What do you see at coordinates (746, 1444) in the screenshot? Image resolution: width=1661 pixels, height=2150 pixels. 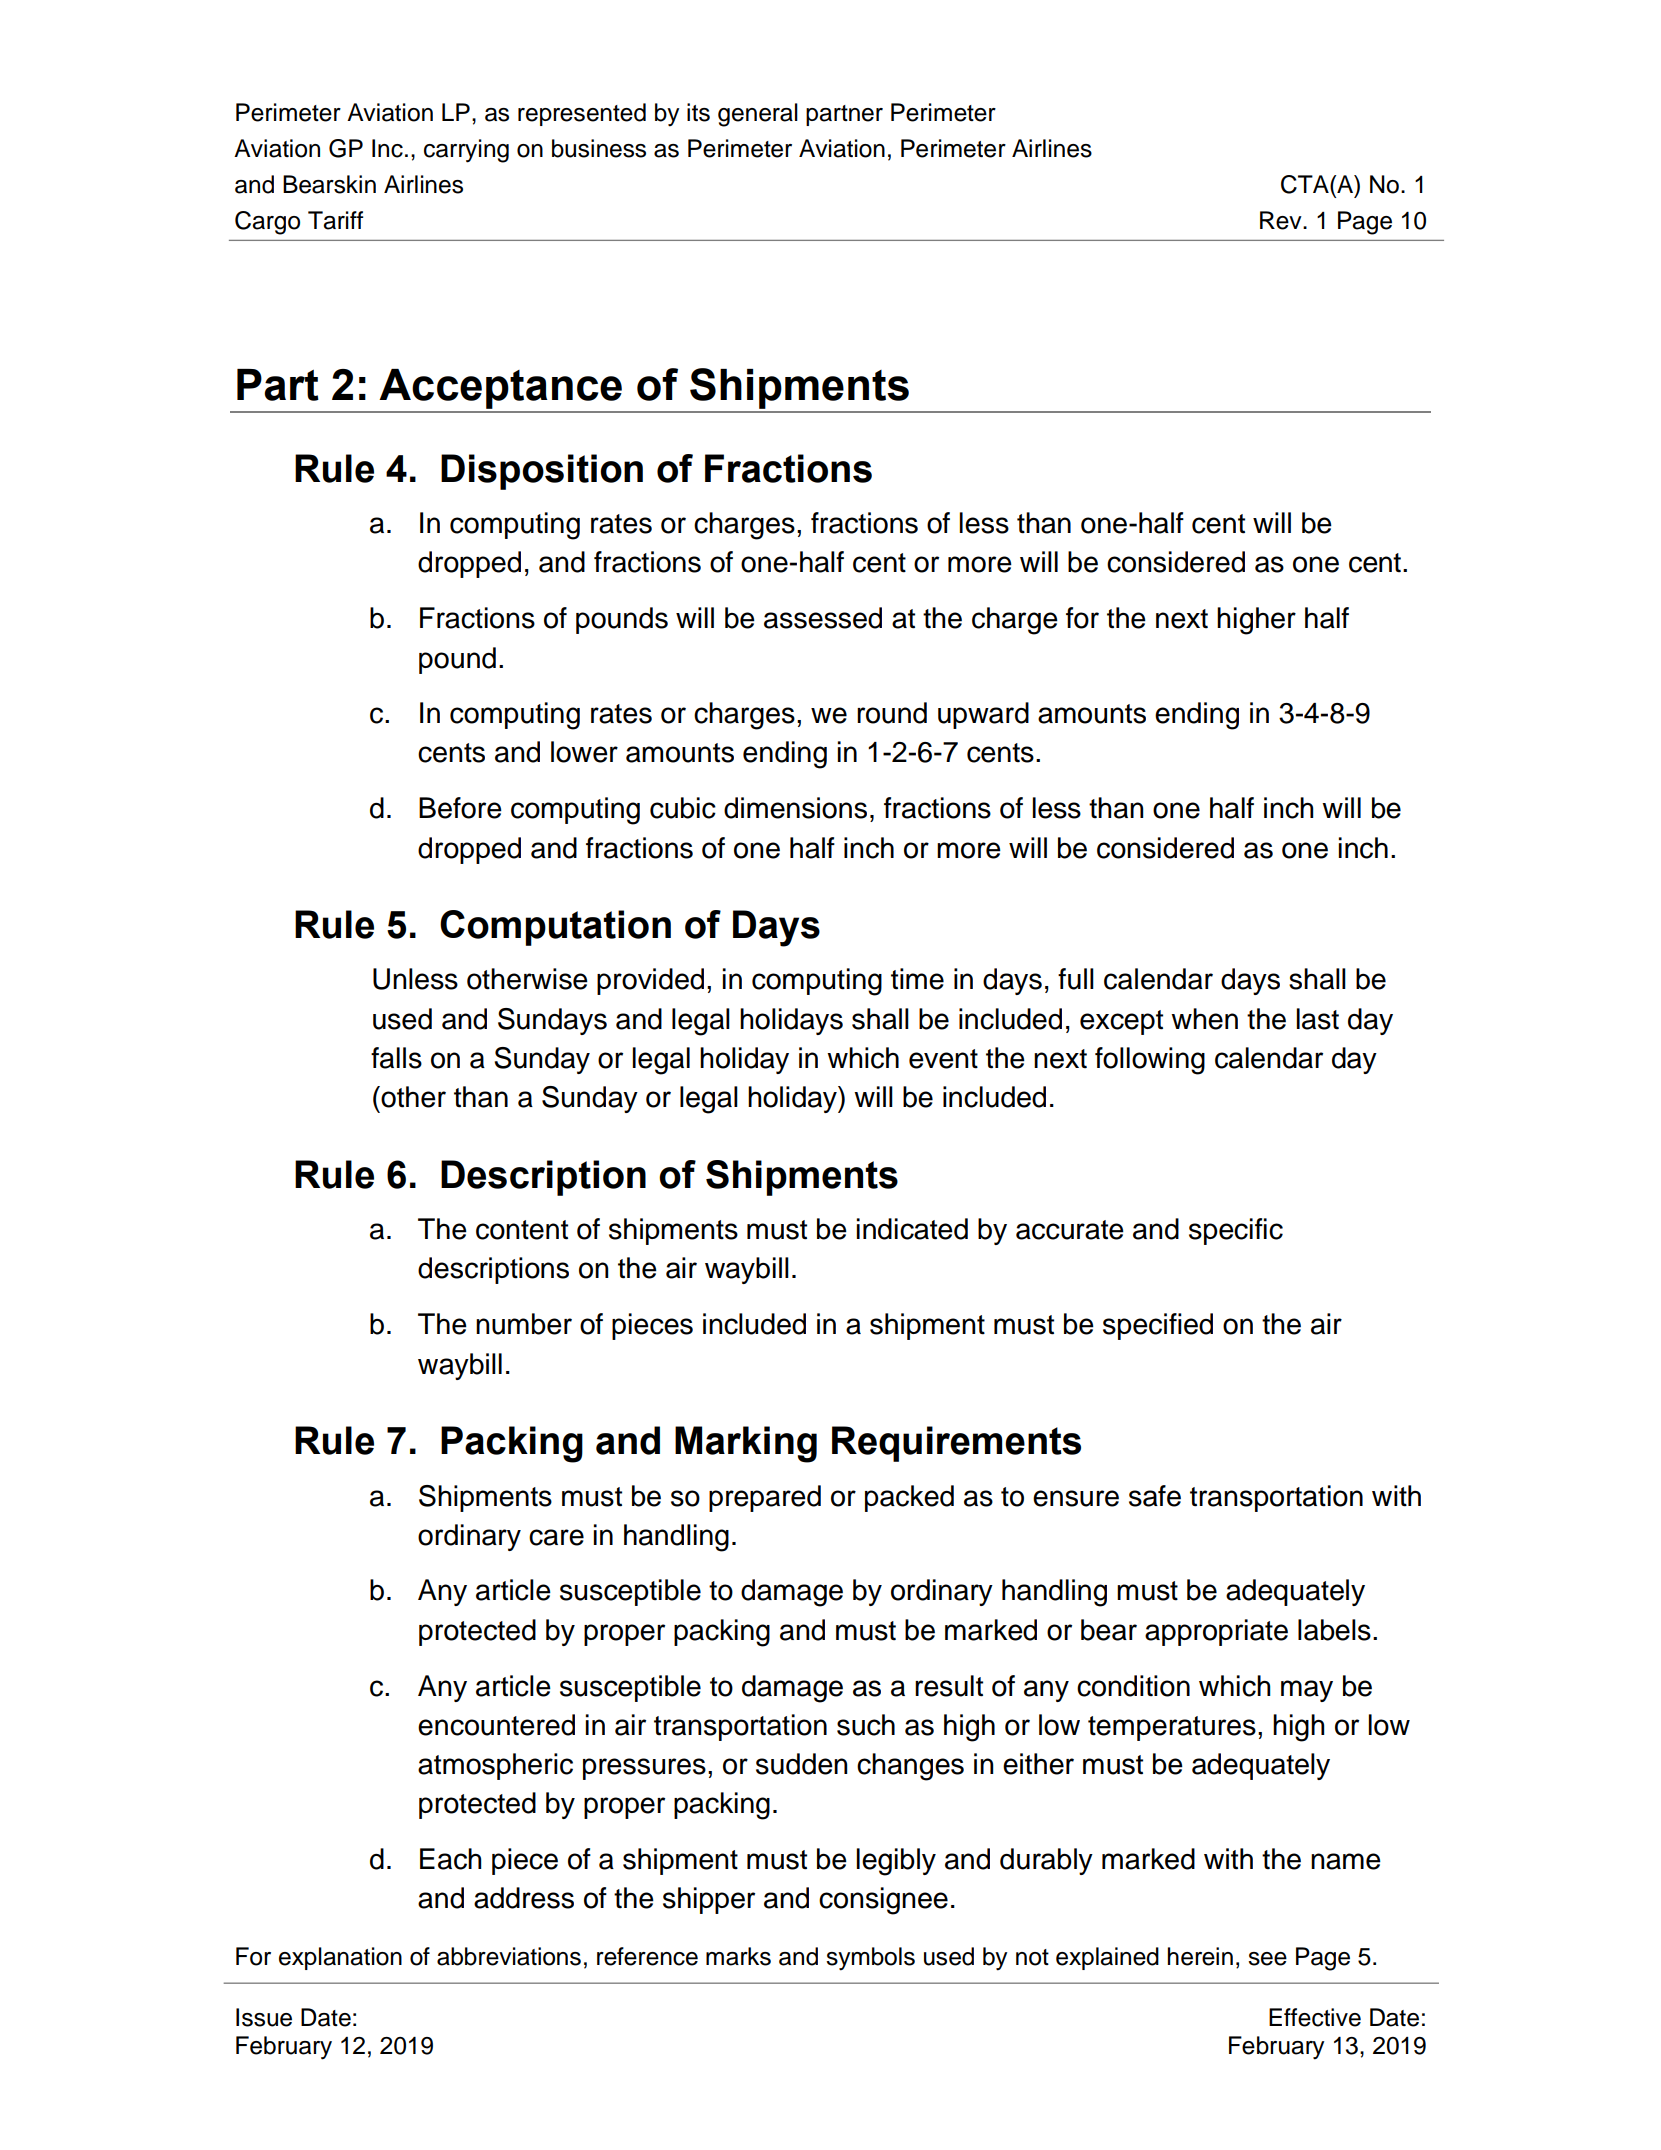 I see `Marking` at bounding box center [746, 1444].
